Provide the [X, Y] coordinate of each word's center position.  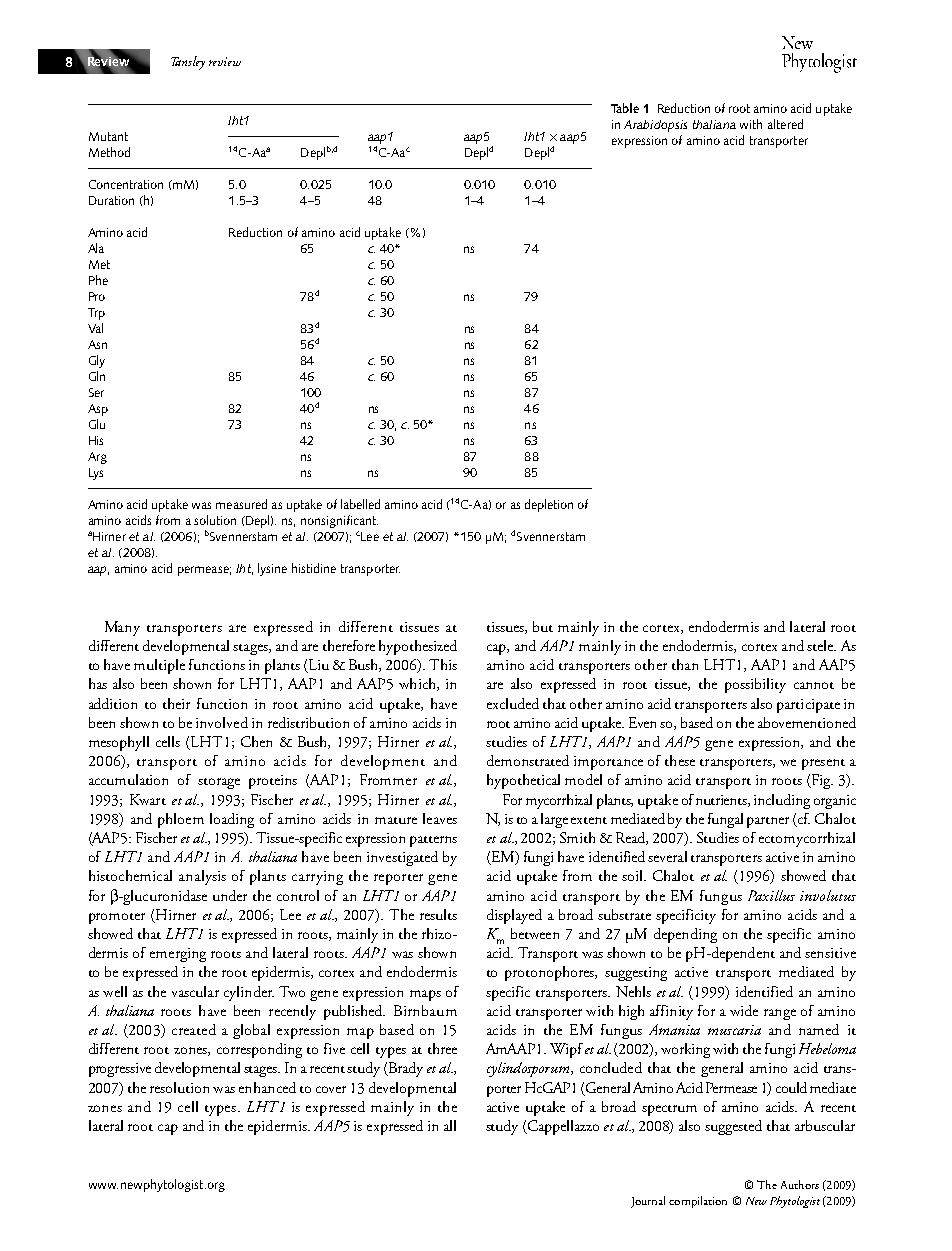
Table [625, 108]
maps [425, 995]
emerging [178, 955]
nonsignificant [339, 521]
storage [219, 783]
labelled [360, 504]
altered [785, 124]
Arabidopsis [655, 126]
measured [241, 504]
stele [821, 645]
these [680, 760]
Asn [97, 344]
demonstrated [528, 760]
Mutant [108, 136]
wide [744, 1010]
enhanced [267, 1087]
